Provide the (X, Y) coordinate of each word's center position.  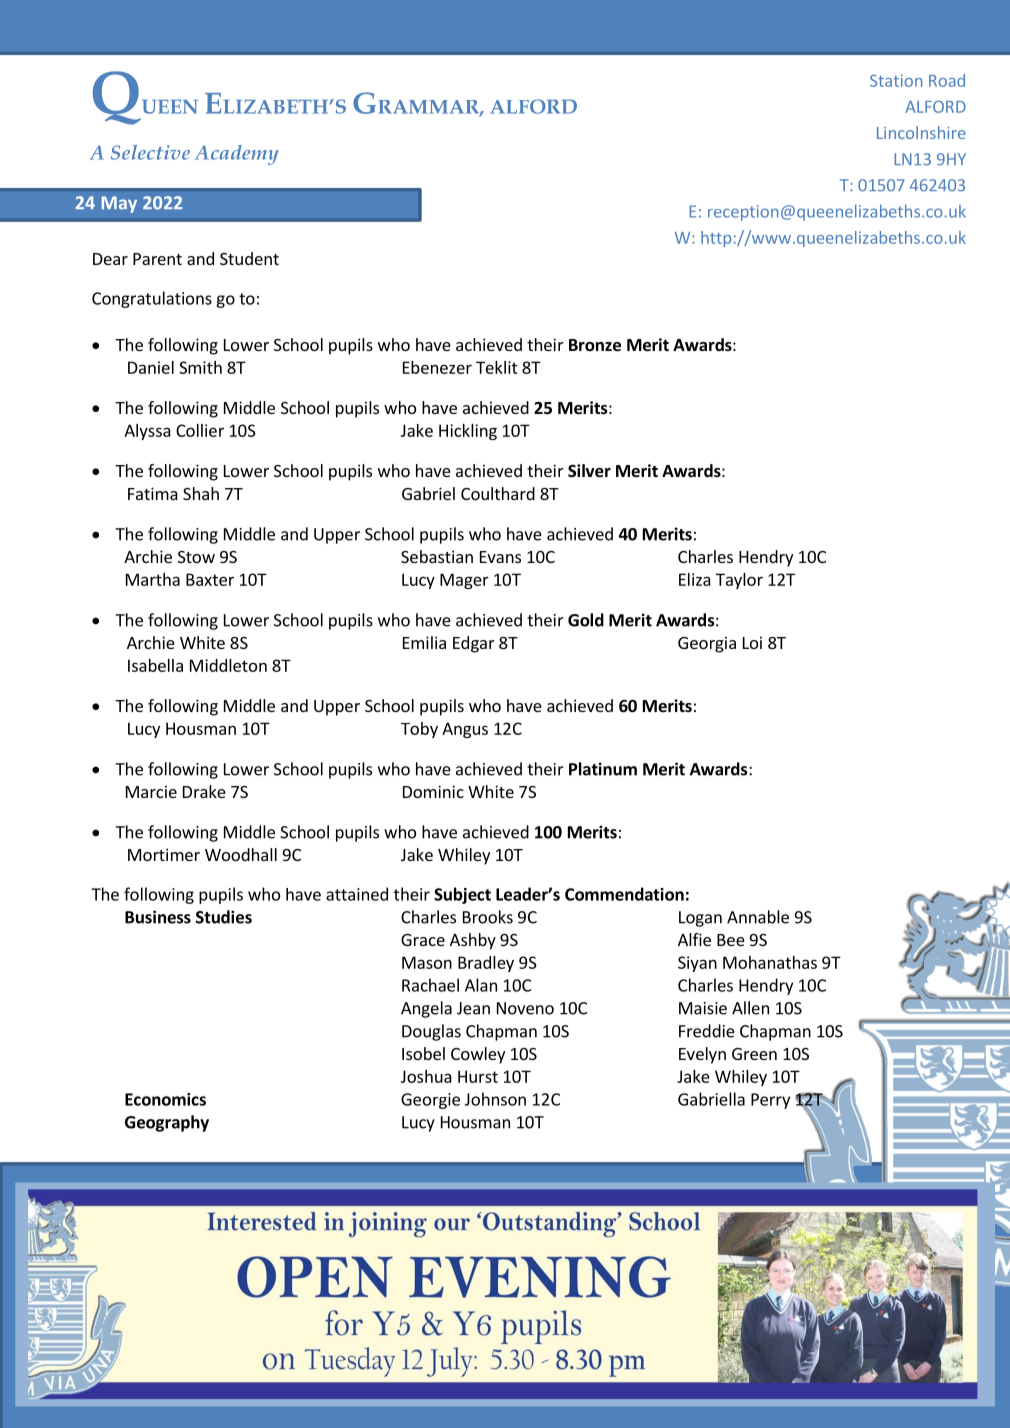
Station (896, 80)
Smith (200, 367)
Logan (700, 919)
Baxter (210, 579)
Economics (165, 1099)
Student (249, 258)
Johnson (495, 1099)
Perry (770, 1101)
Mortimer (164, 854)
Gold (586, 620)
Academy (236, 155)
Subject (462, 895)
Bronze (595, 345)
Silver (589, 471)
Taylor (739, 581)
